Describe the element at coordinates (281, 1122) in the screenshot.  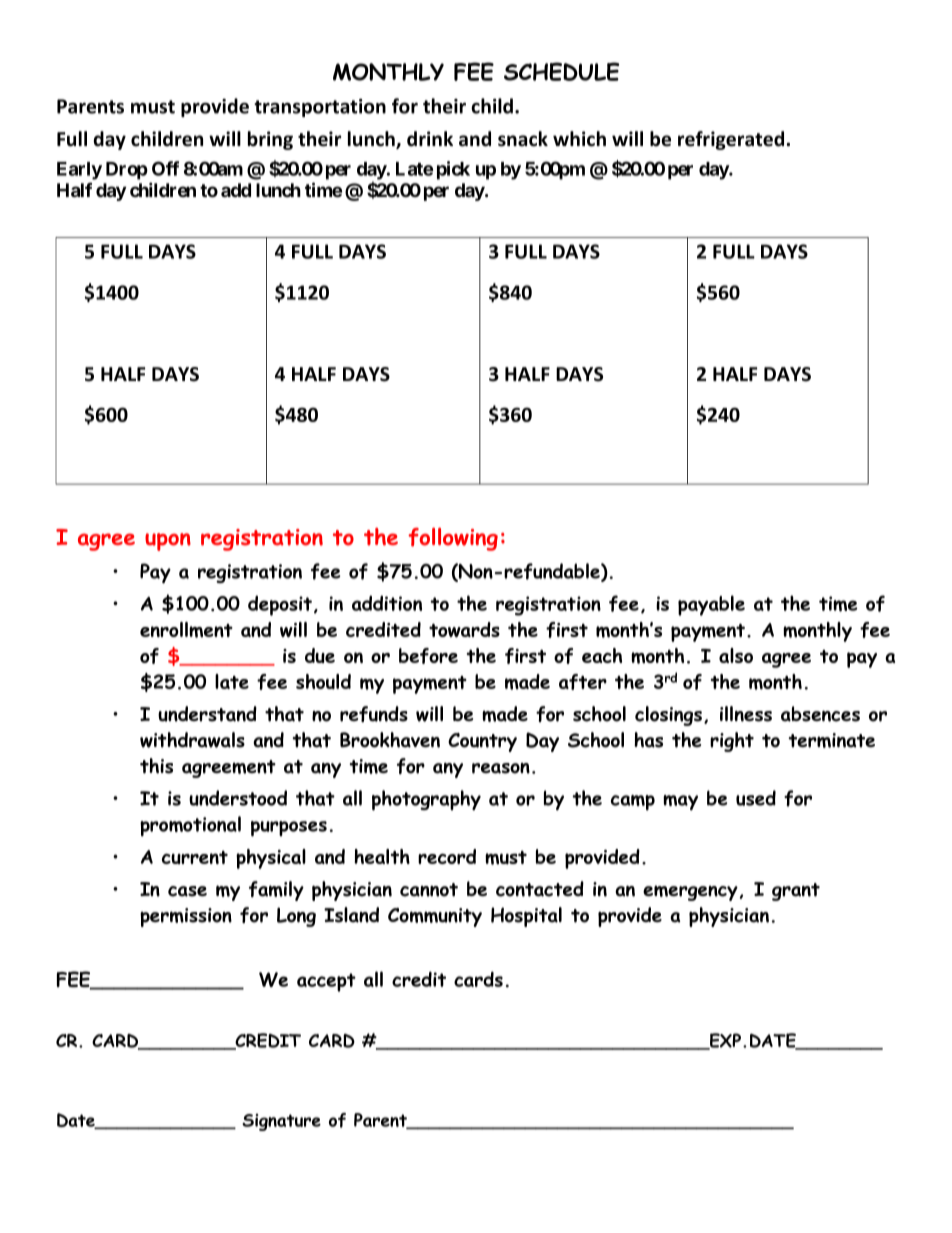
I see `Signature` at that location.
